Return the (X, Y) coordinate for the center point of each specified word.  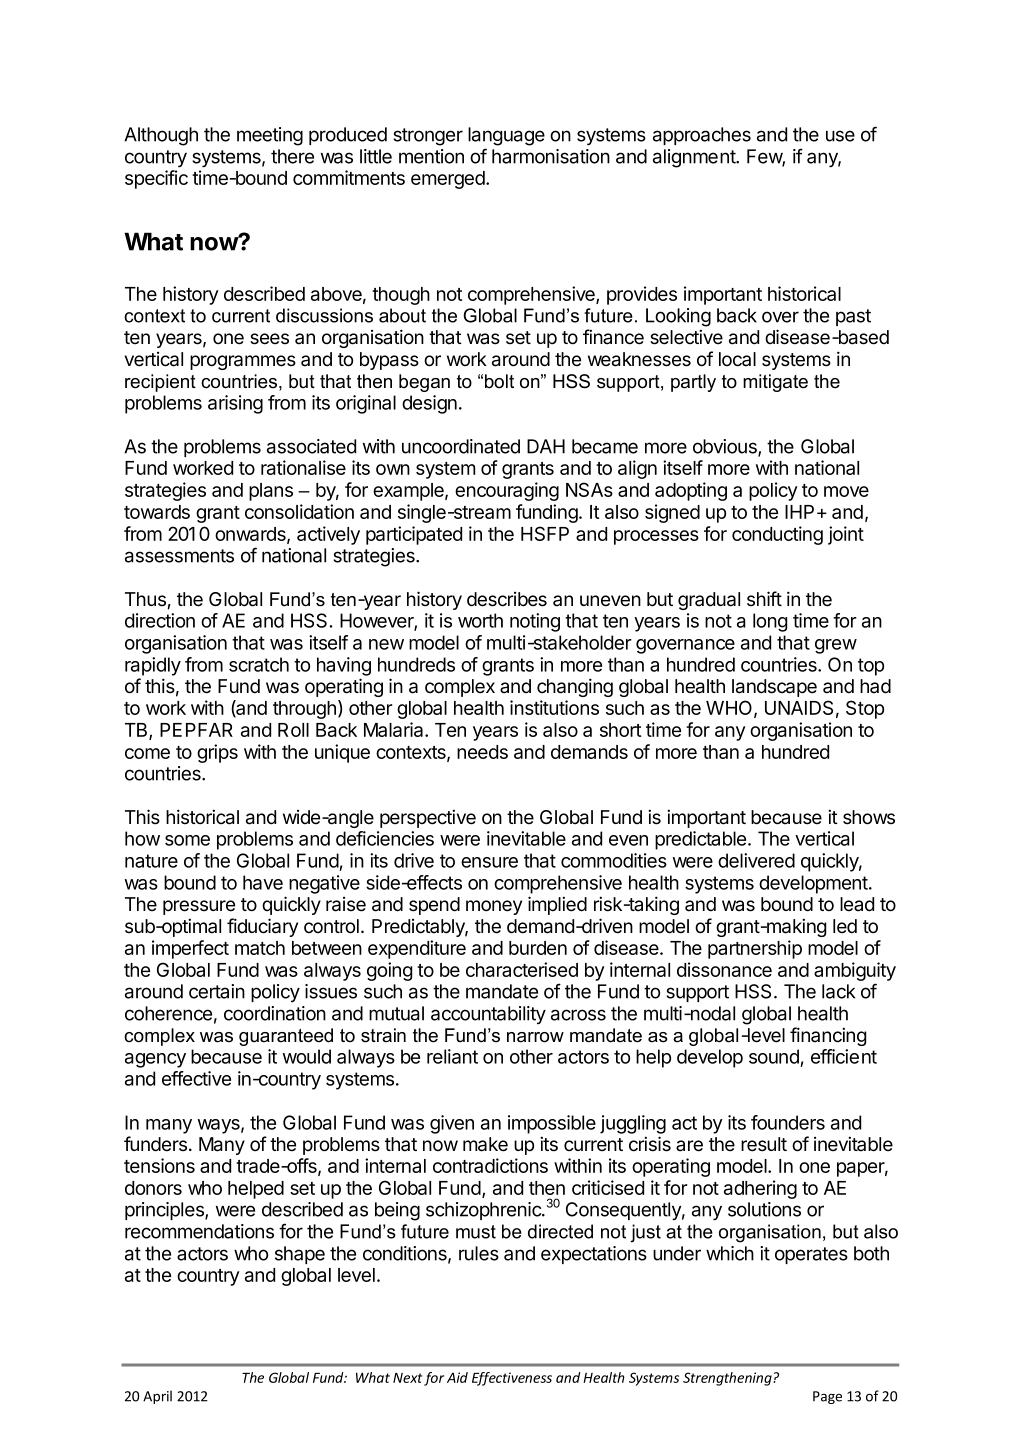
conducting (777, 535)
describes (507, 599)
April (157, 1397)
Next (408, 1378)
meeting (270, 136)
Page (827, 1397)
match (260, 948)
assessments (179, 556)
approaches (702, 136)
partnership (755, 949)
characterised (522, 969)
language (506, 136)
